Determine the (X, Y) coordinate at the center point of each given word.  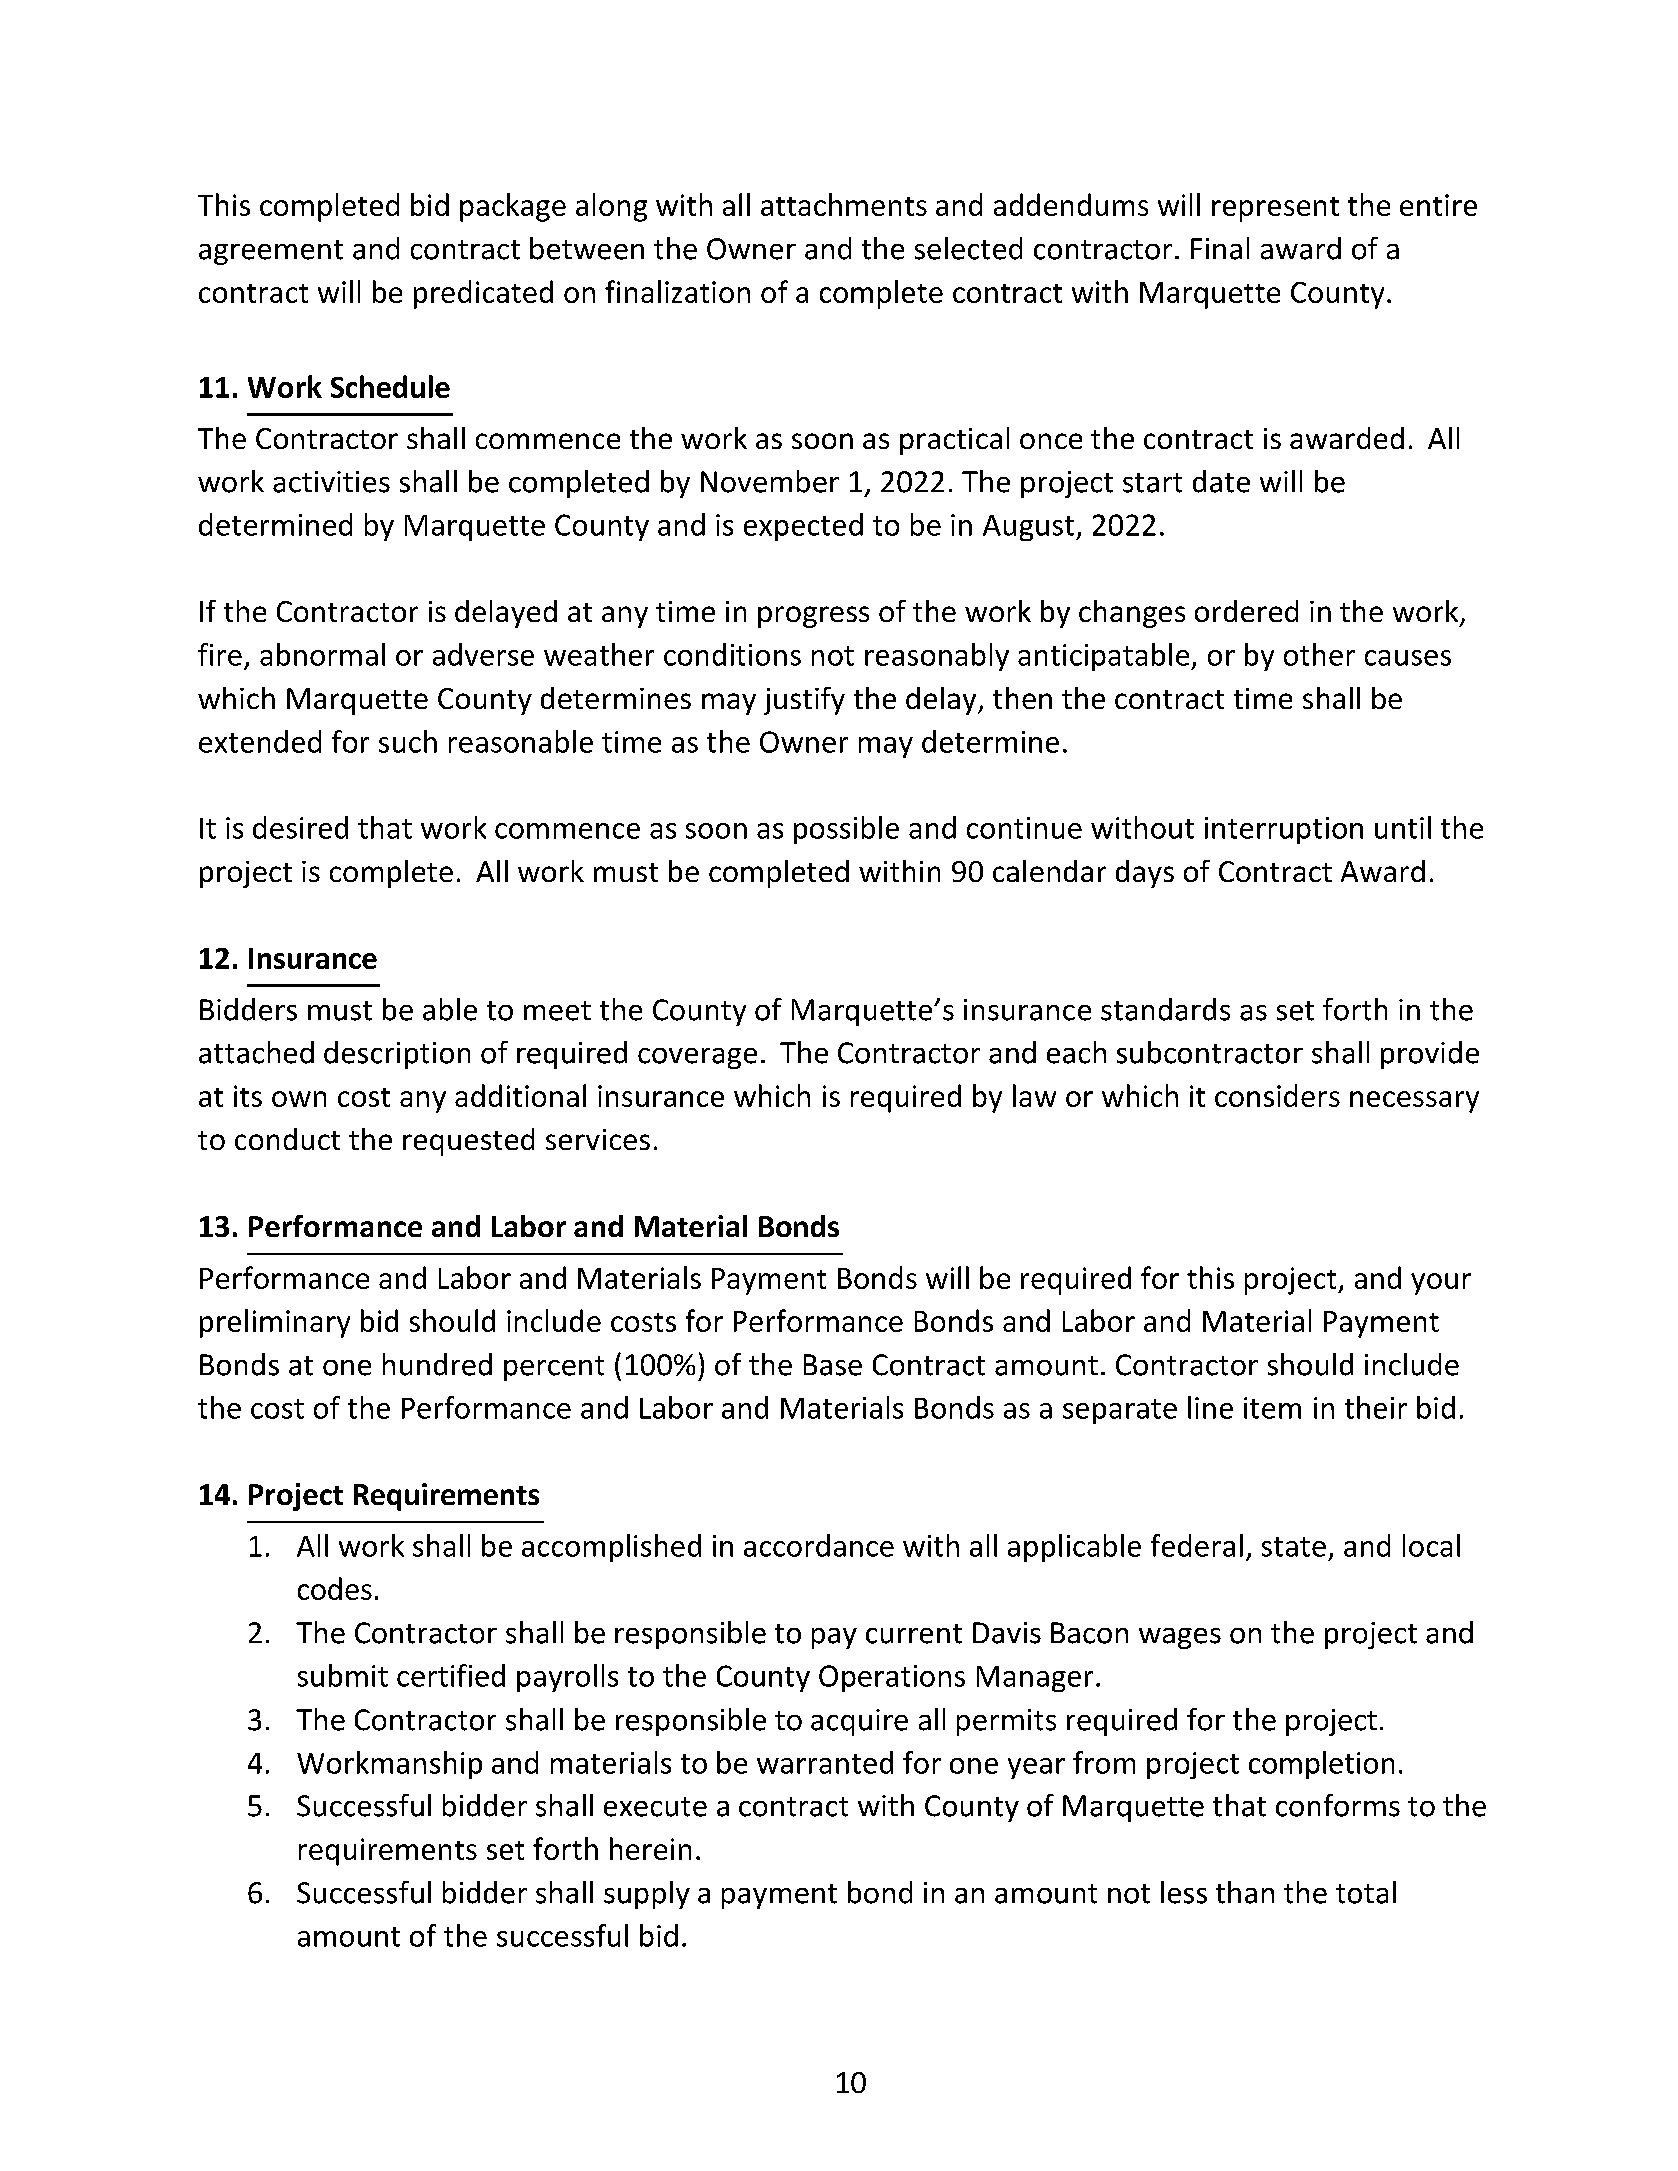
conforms (1338, 1805)
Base (833, 1365)
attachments (844, 204)
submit (343, 1675)
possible (846, 830)
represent (1275, 209)
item (1272, 1408)
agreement (271, 252)
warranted (825, 1762)
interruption (1284, 830)
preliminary (275, 1323)
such (408, 741)
